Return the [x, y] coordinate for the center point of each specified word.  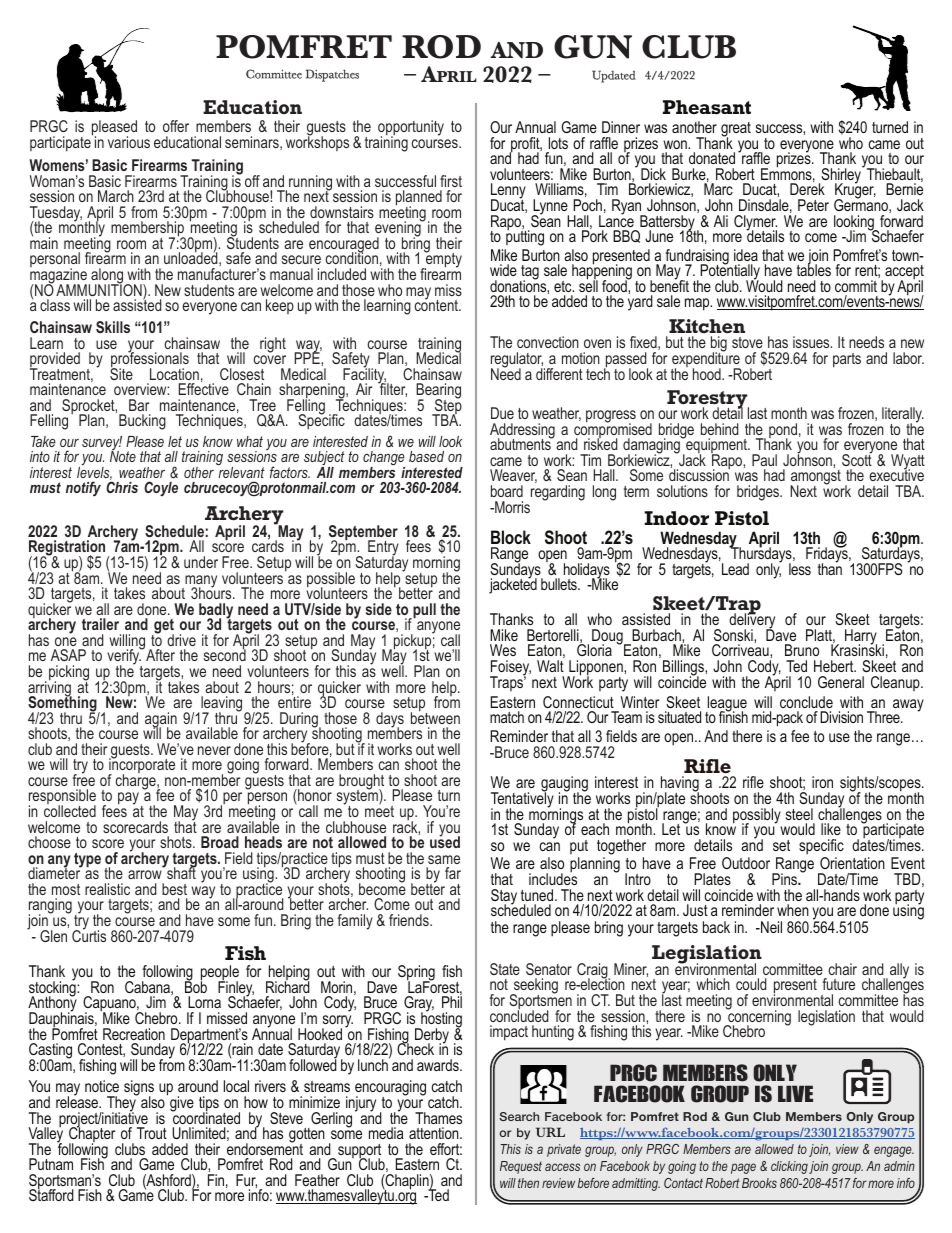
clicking [789, 1167]
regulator [517, 361]
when [793, 910]
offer [176, 126]
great [736, 130]
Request [521, 1167]
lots [558, 143]
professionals [150, 360]
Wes [503, 650]
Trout [152, 1133]
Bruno [802, 650]
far [453, 873]
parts [847, 360]
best [174, 889]
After [160, 655]
